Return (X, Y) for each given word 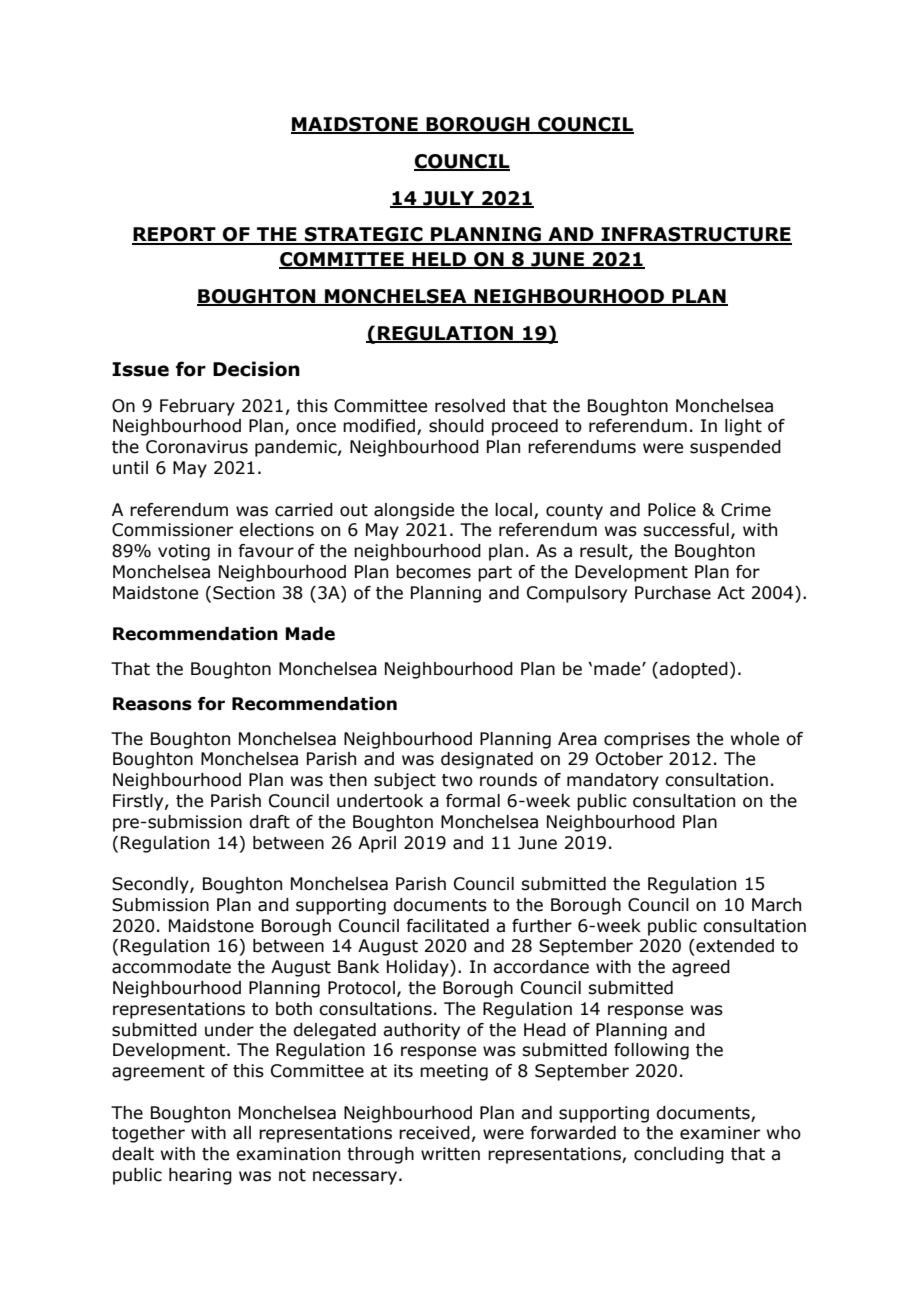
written (450, 1154)
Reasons (152, 704)
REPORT (175, 235)
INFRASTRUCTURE (695, 235)
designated (487, 760)
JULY (449, 199)
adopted (693, 670)
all (242, 1133)
